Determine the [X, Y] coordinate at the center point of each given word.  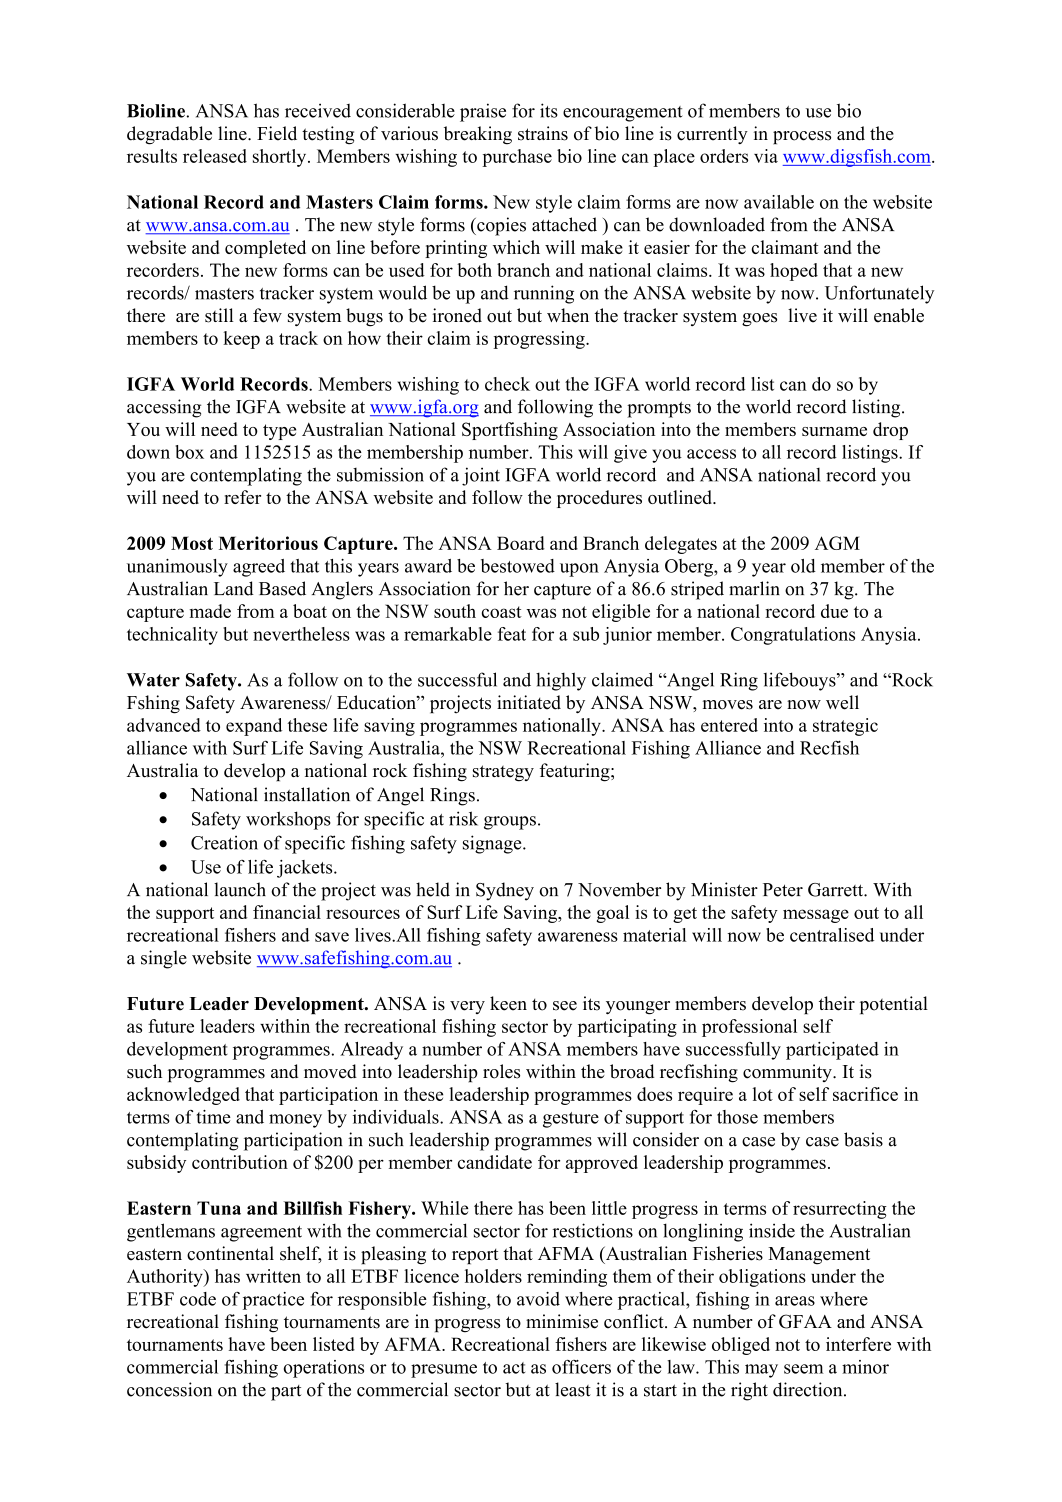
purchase [517, 158]
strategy [503, 773]
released [215, 156]
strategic [845, 727]
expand [254, 727]
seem [804, 1369]
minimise [562, 1321]
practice [273, 1301]
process [802, 137]
